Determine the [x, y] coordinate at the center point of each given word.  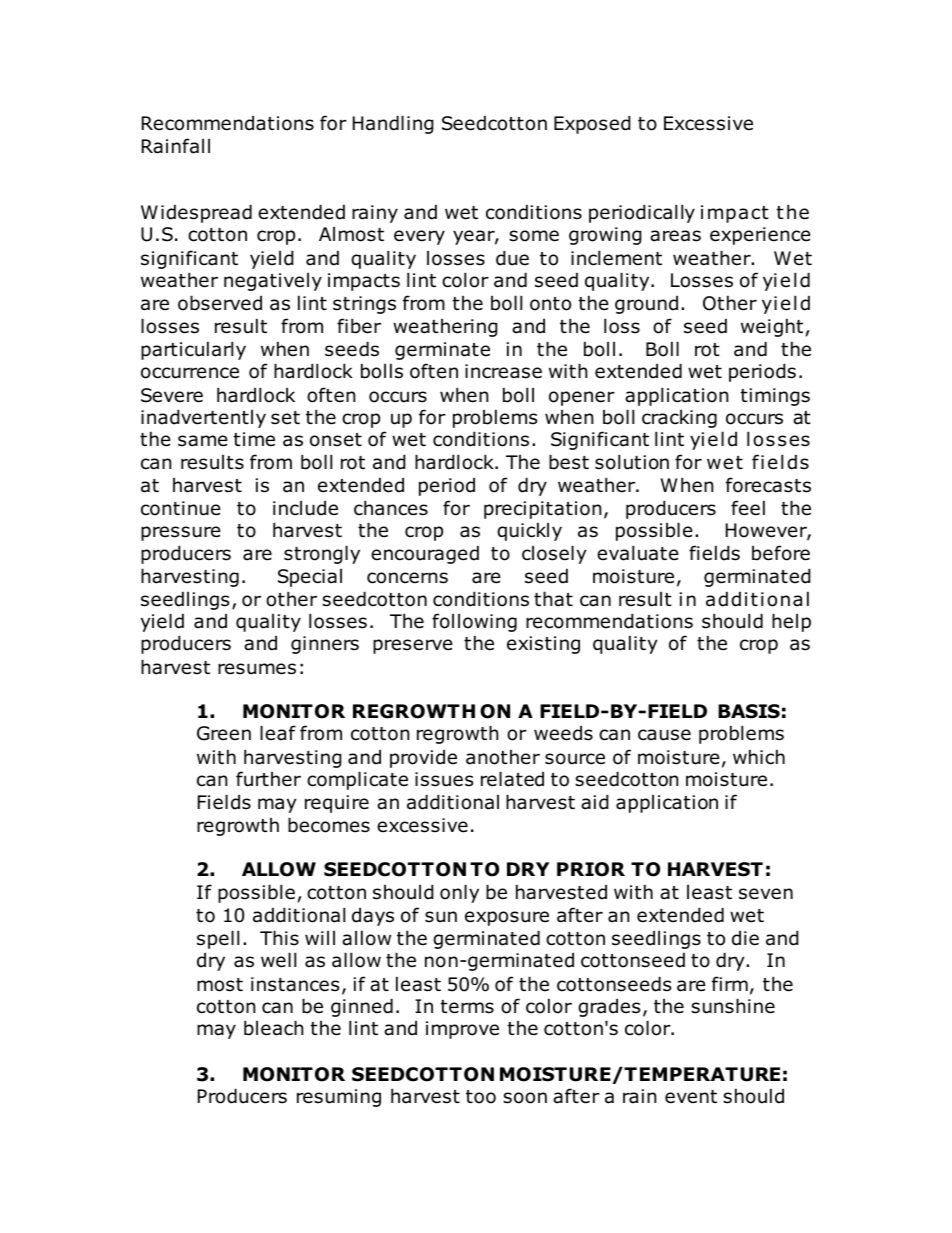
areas [675, 236]
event [691, 1097]
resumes [257, 669]
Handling [393, 124]
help [791, 622]
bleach [273, 1028]
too [481, 1097]
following [474, 622]
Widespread [196, 213]
